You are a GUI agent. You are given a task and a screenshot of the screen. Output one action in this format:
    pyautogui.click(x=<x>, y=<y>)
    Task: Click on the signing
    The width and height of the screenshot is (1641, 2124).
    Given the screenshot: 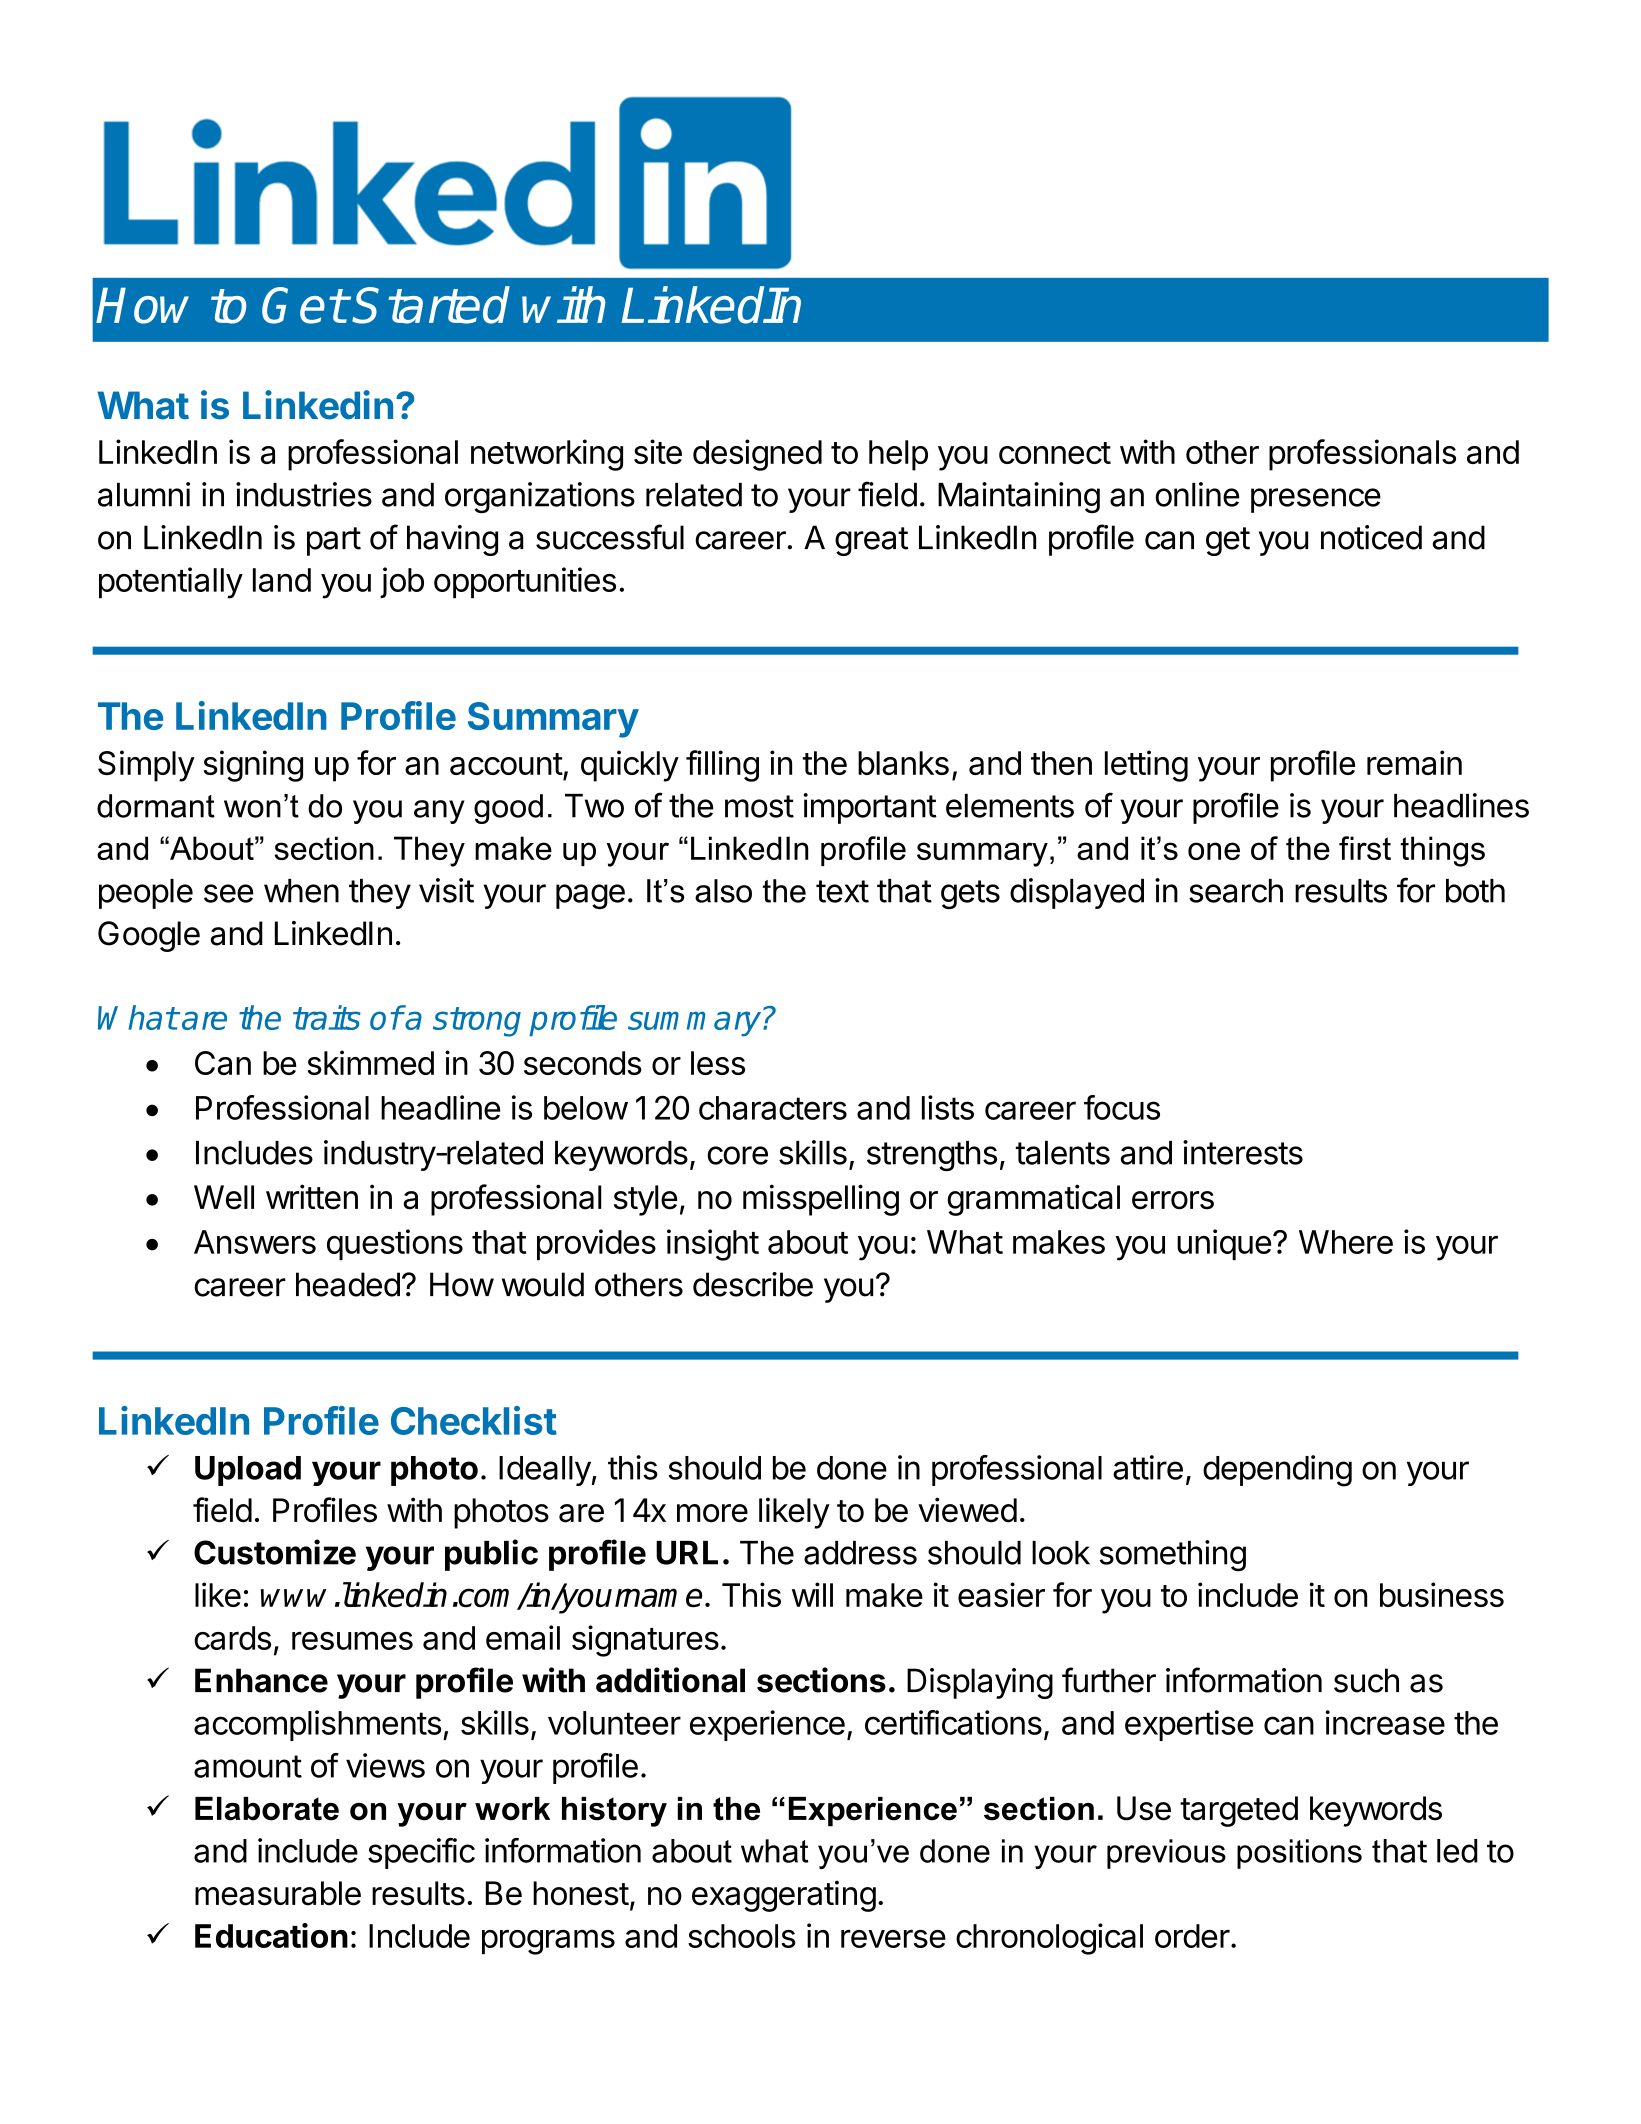 What is the action you would take?
    pyautogui.click(x=253, y=766)
